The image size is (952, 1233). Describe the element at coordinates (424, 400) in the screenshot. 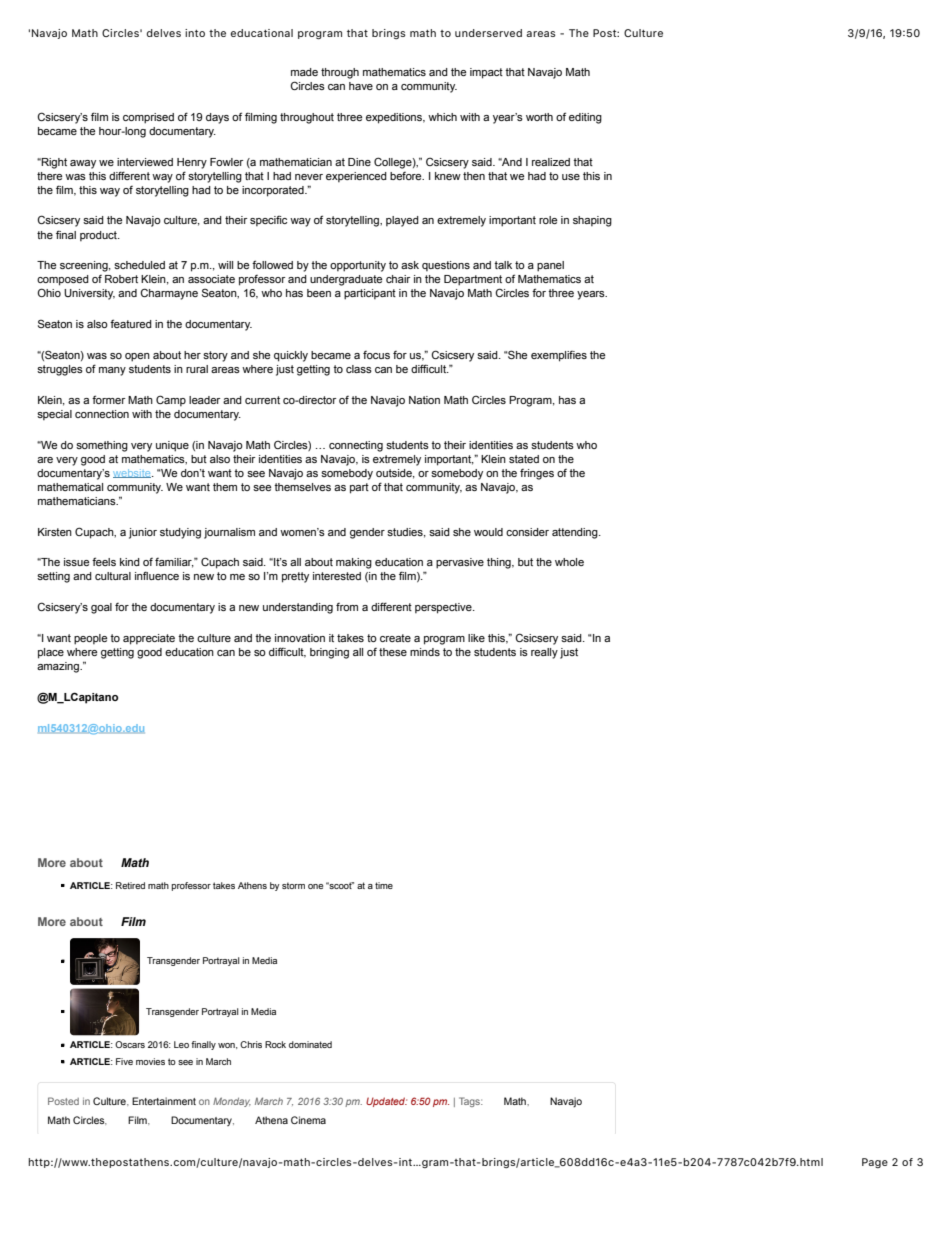

I see `Nation` at that location.
